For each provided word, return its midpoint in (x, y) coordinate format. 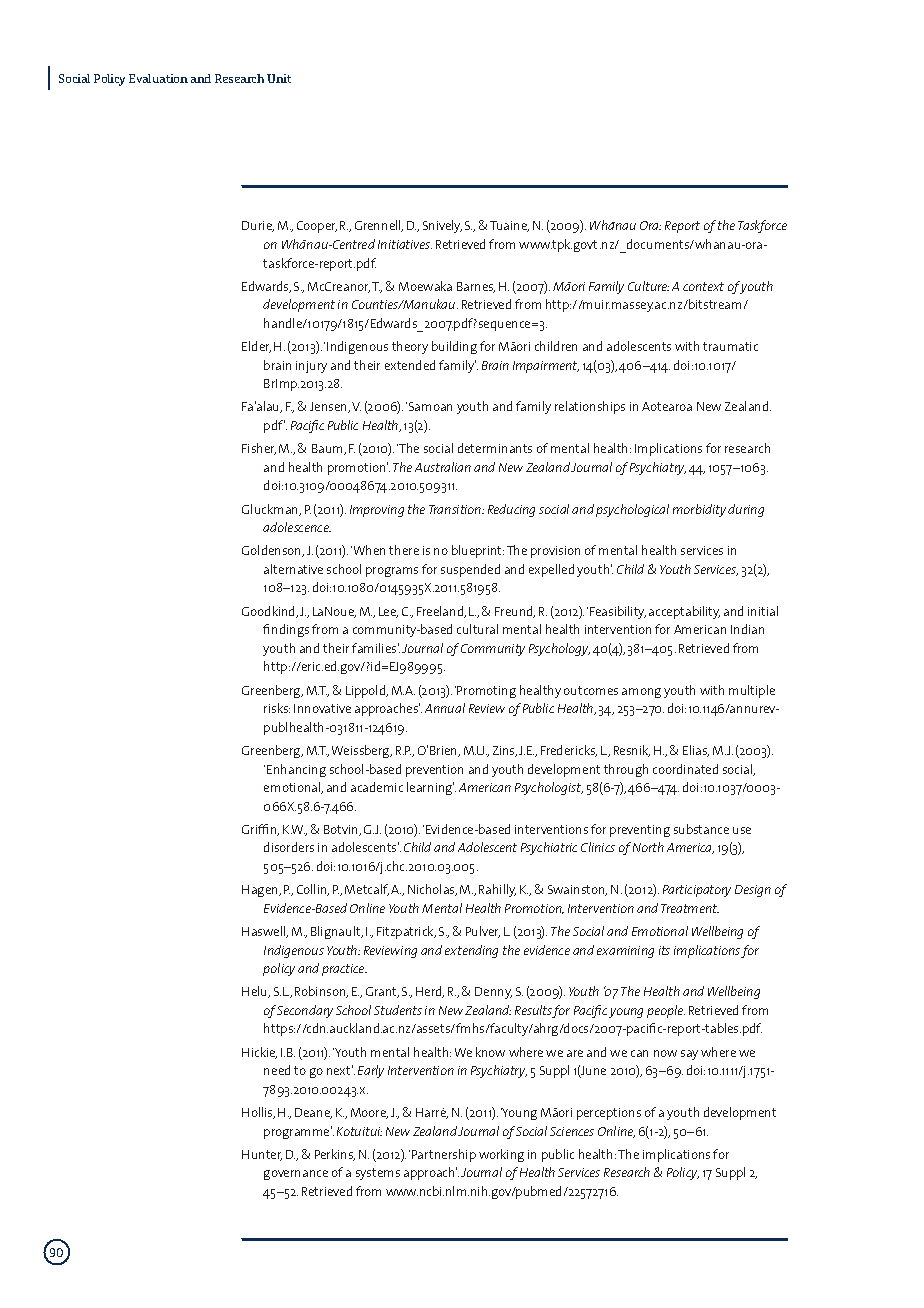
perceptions (609, 1114)
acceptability (684, 612)
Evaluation (158, 78)
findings (286, 630)
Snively (442, 226)
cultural (477, 629)
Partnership (444, 1155)
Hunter (262, 1155)
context (703, 286)
